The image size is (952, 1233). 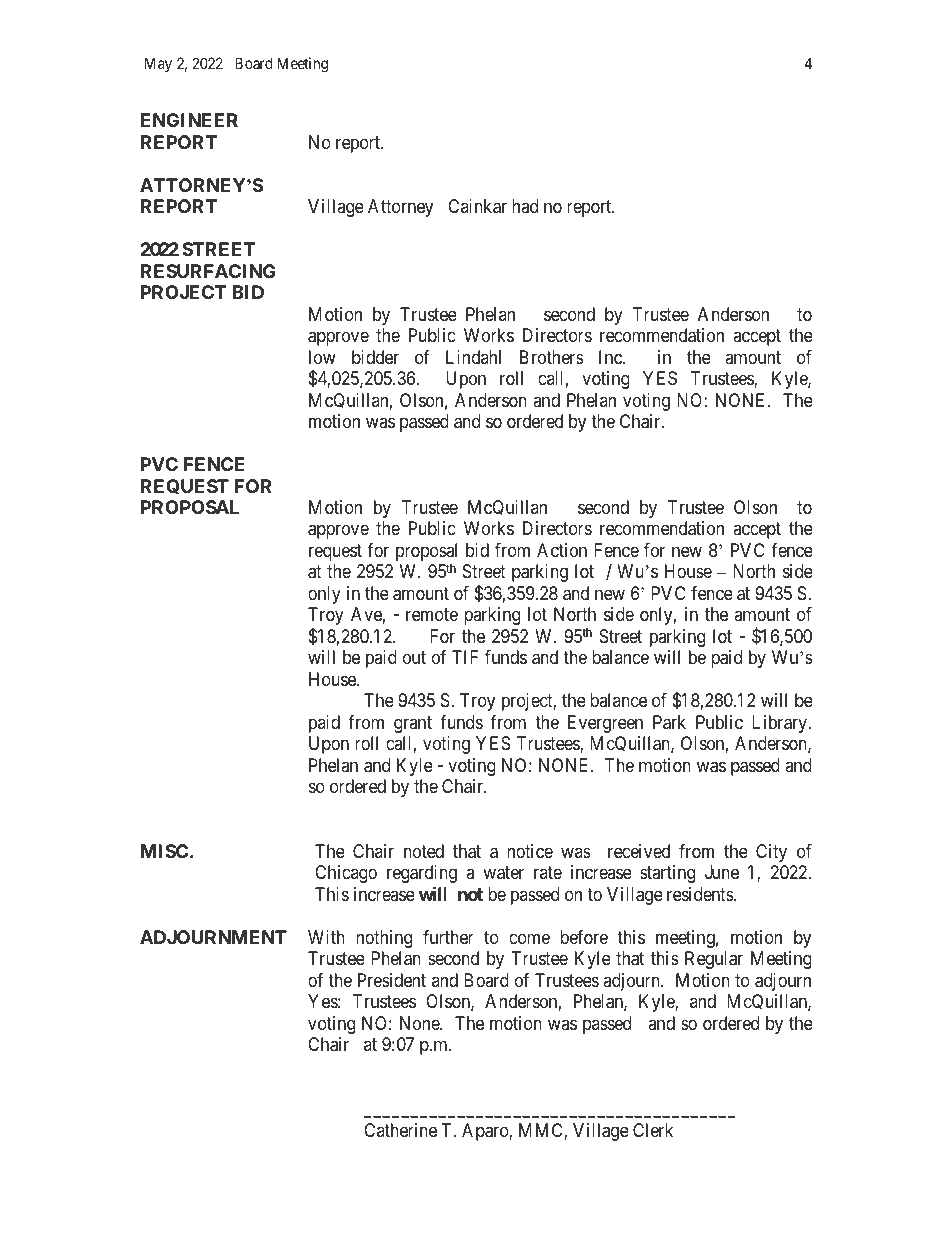 I want to click on Brothers, so click(x=552, y=357).
